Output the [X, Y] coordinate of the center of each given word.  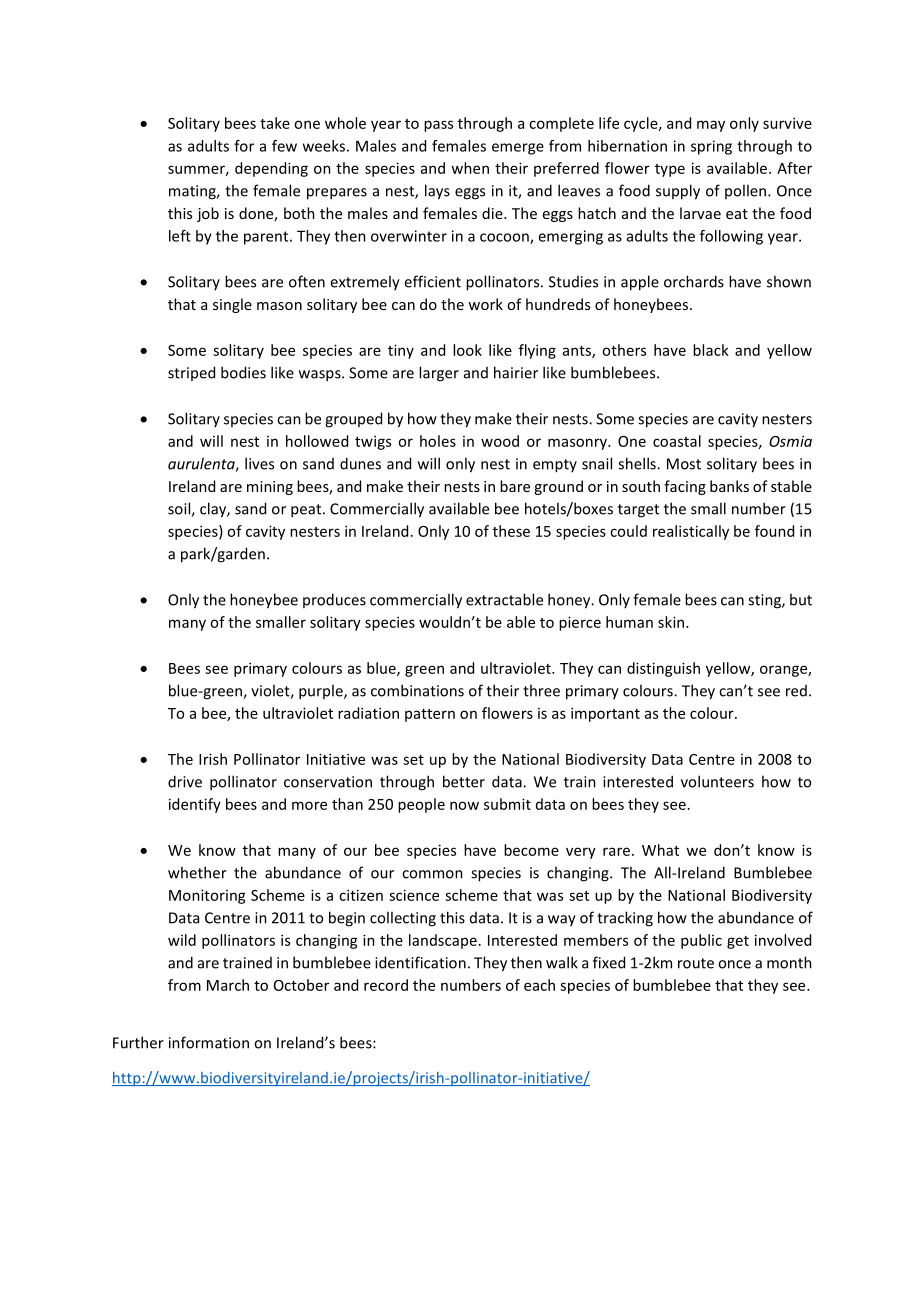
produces [334, 600]
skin [672, 622]
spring [711, 147]
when [470, 168]
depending [271, 169]
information [209, 1042]
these [511, 531]
